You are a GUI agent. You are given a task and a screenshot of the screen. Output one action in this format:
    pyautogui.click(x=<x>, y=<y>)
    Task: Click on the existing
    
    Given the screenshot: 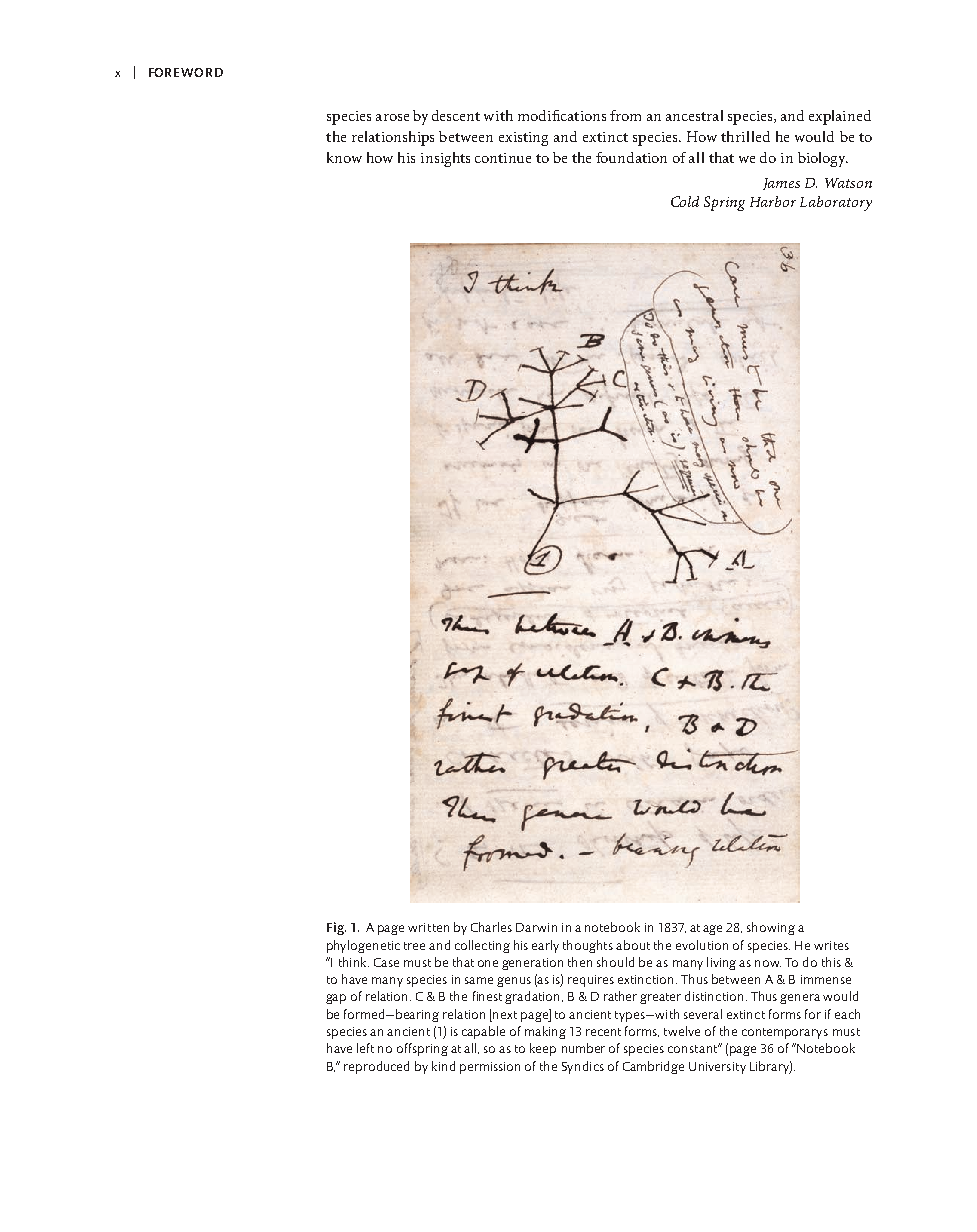 What is the action you would take?
    pyautogui.click(x=523, y=139)
